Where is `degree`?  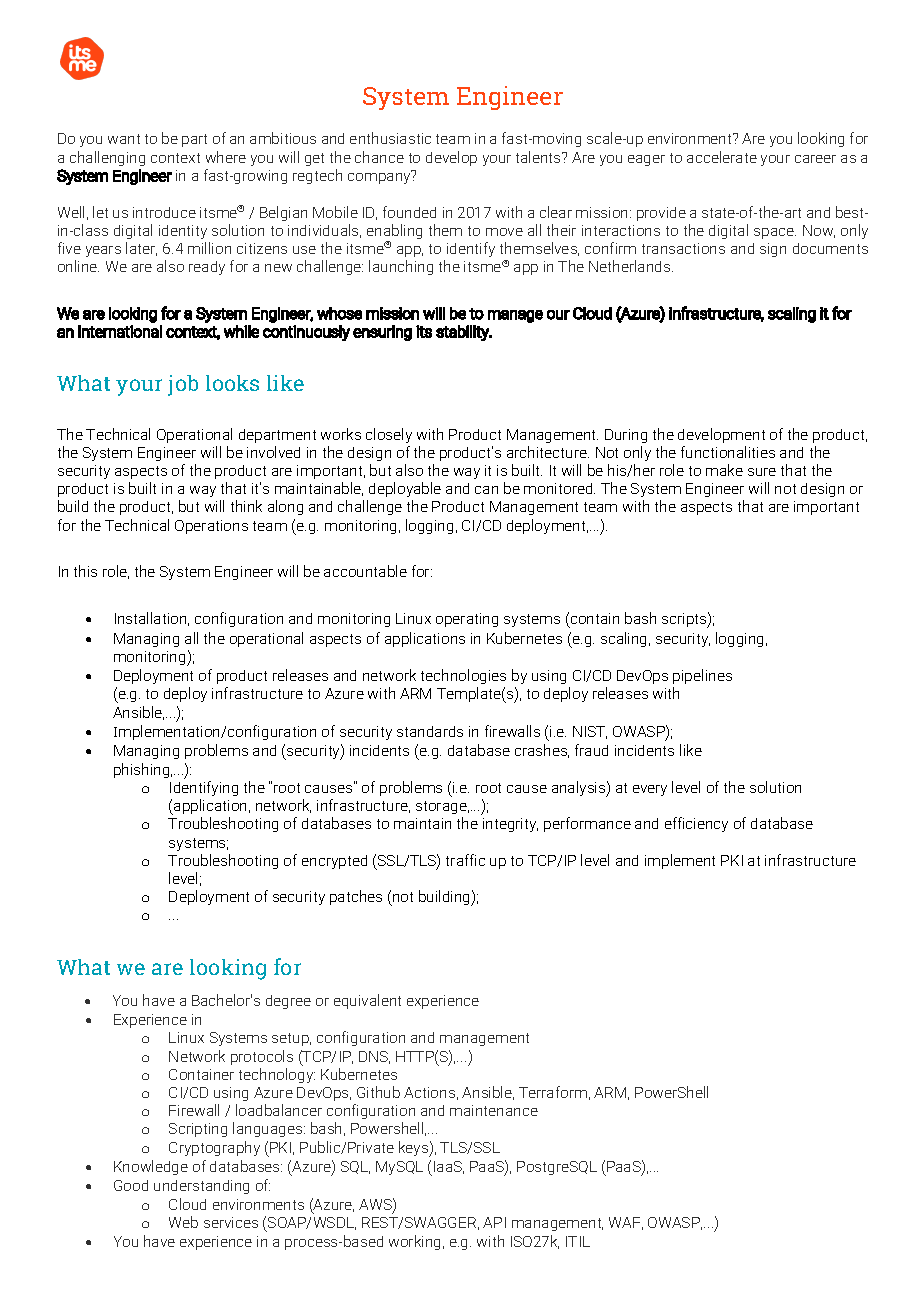 degree is located at coordinates (288, 1002).
